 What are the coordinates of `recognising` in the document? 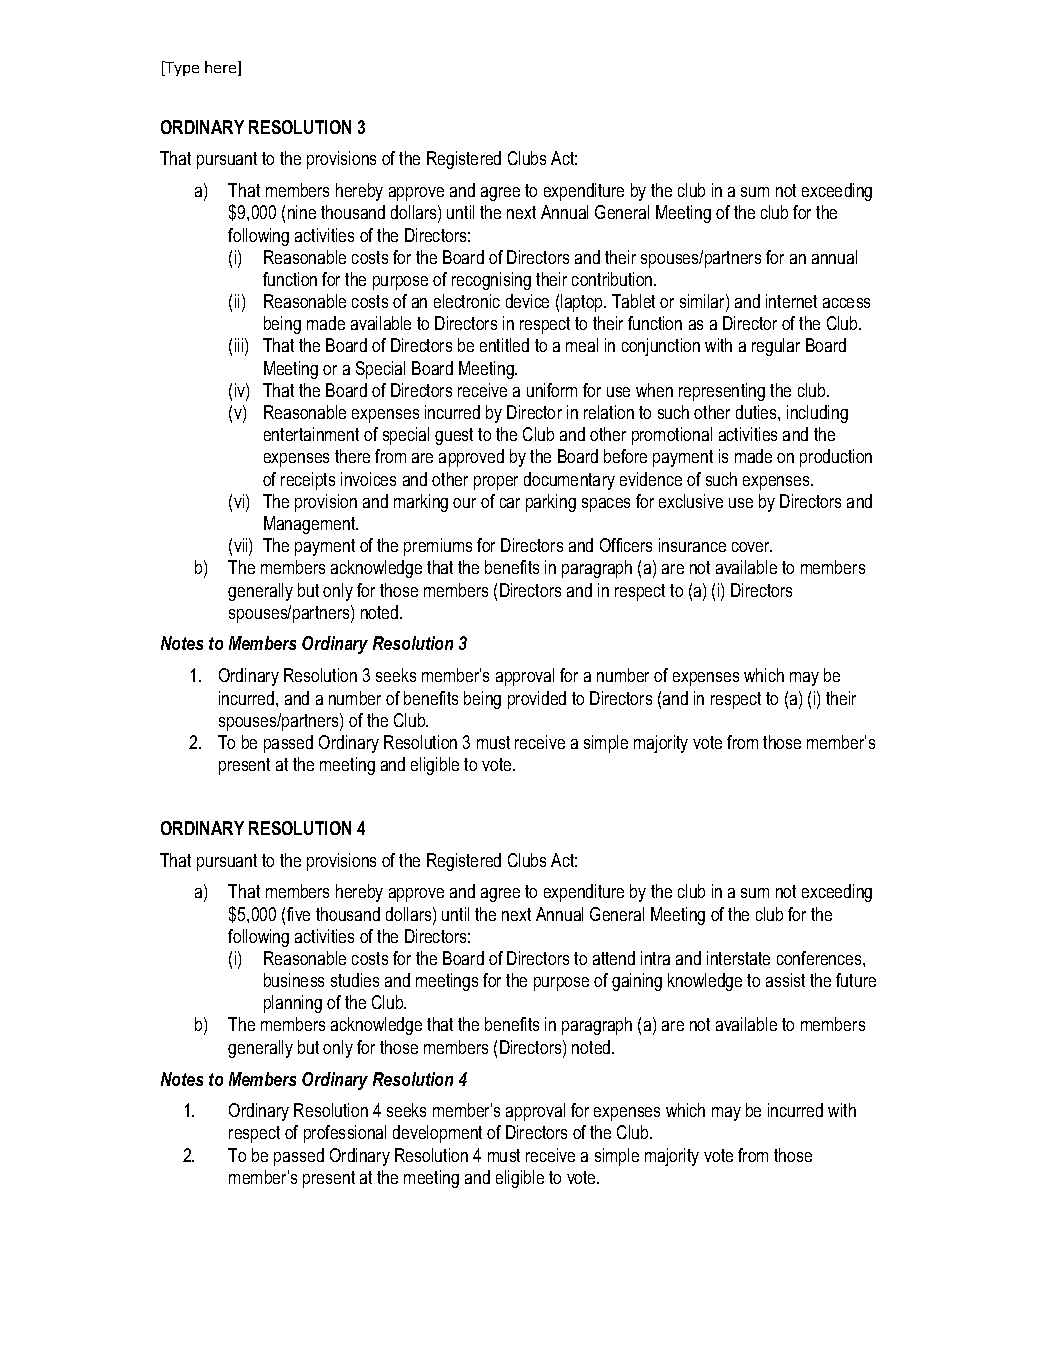 It's located at (491, 281).
